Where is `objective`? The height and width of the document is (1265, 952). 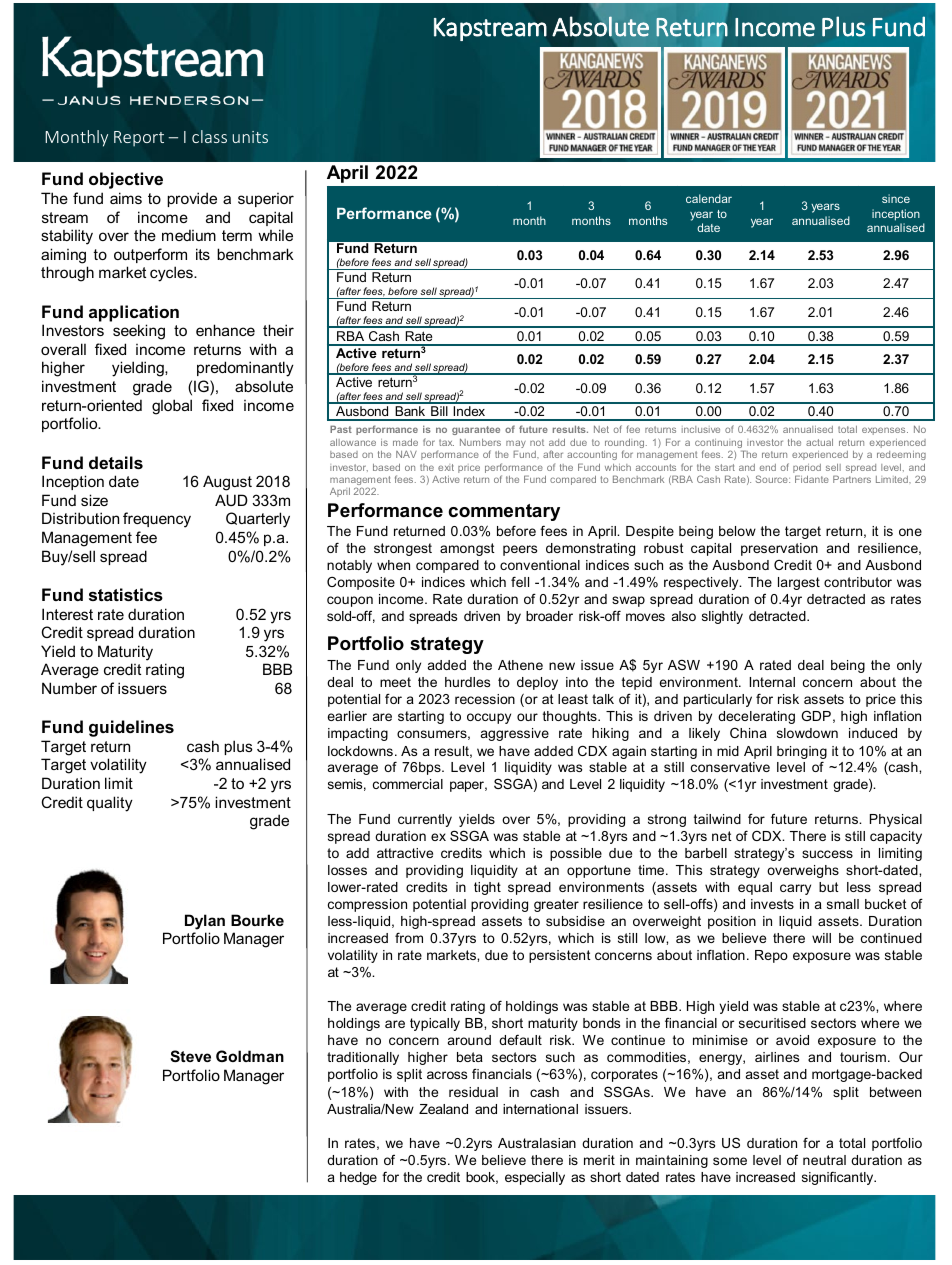
objective is located at coordinates (126, 180).
